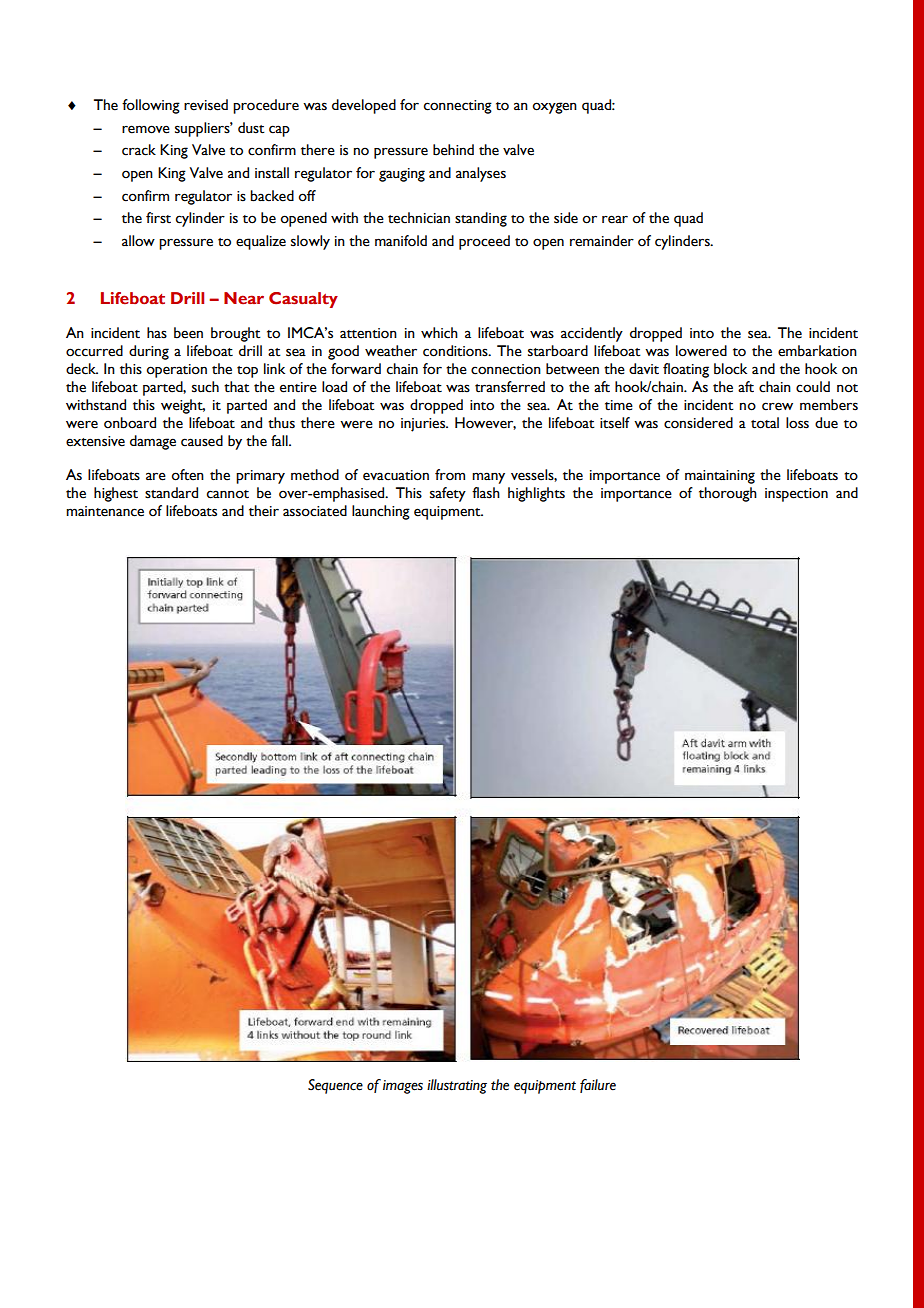  I want to click on Sequence, so click(335, 1086).
